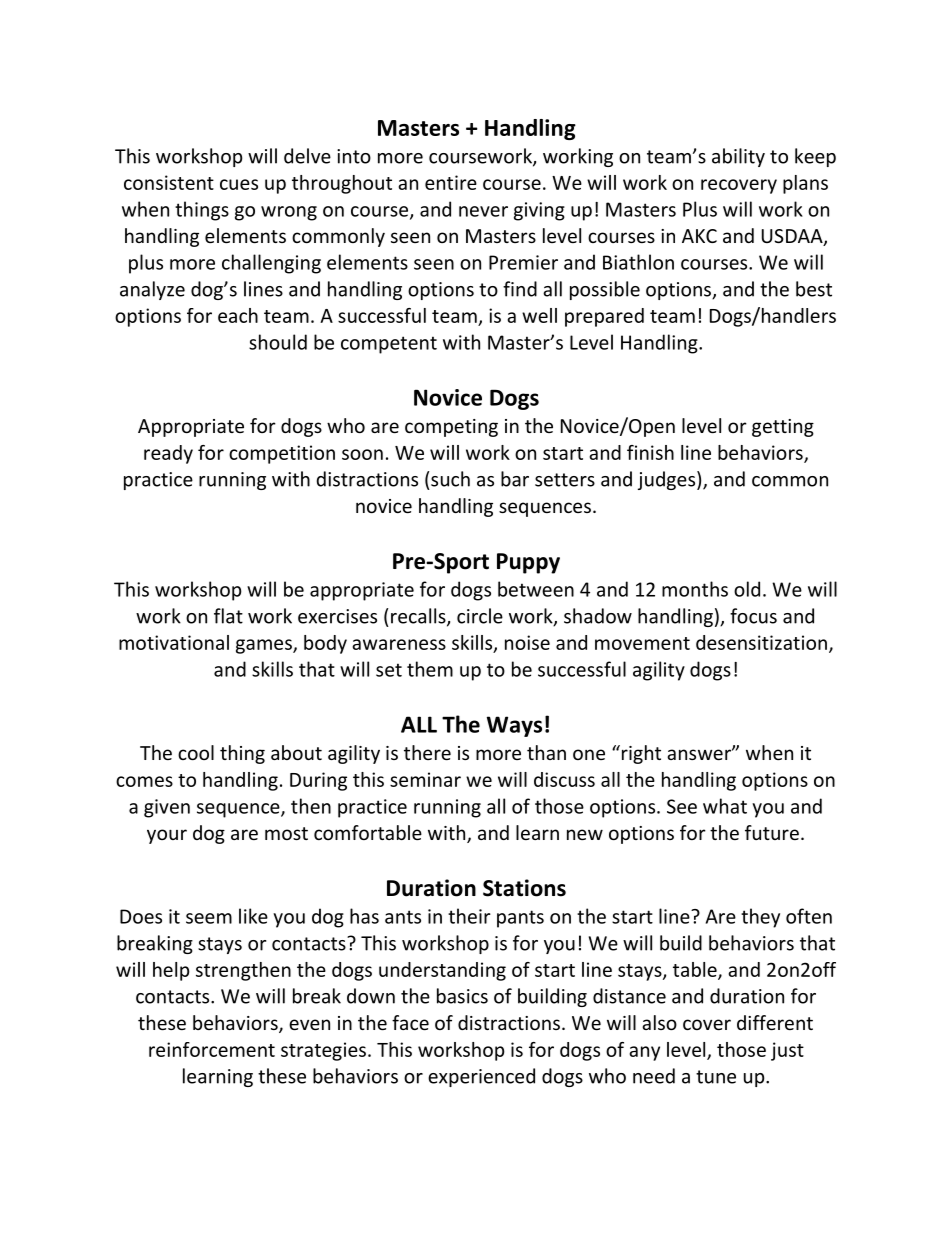 The image size is (952, 1233). Describe the element at coordinates (167, 836) in the screenshot. I see `your` at that location.
